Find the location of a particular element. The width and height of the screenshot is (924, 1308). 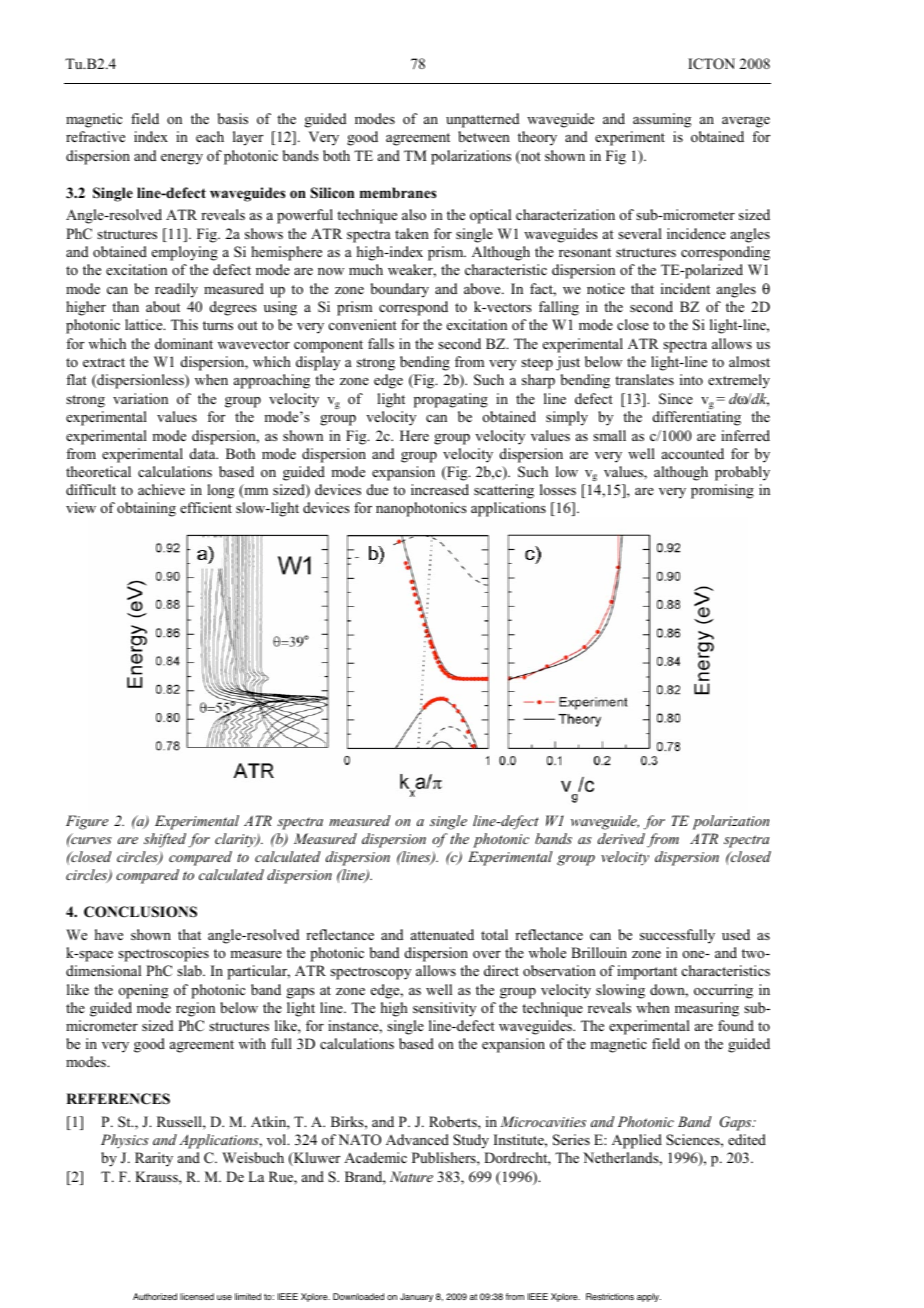

Authorized is located at coordinates (155, 1296).
